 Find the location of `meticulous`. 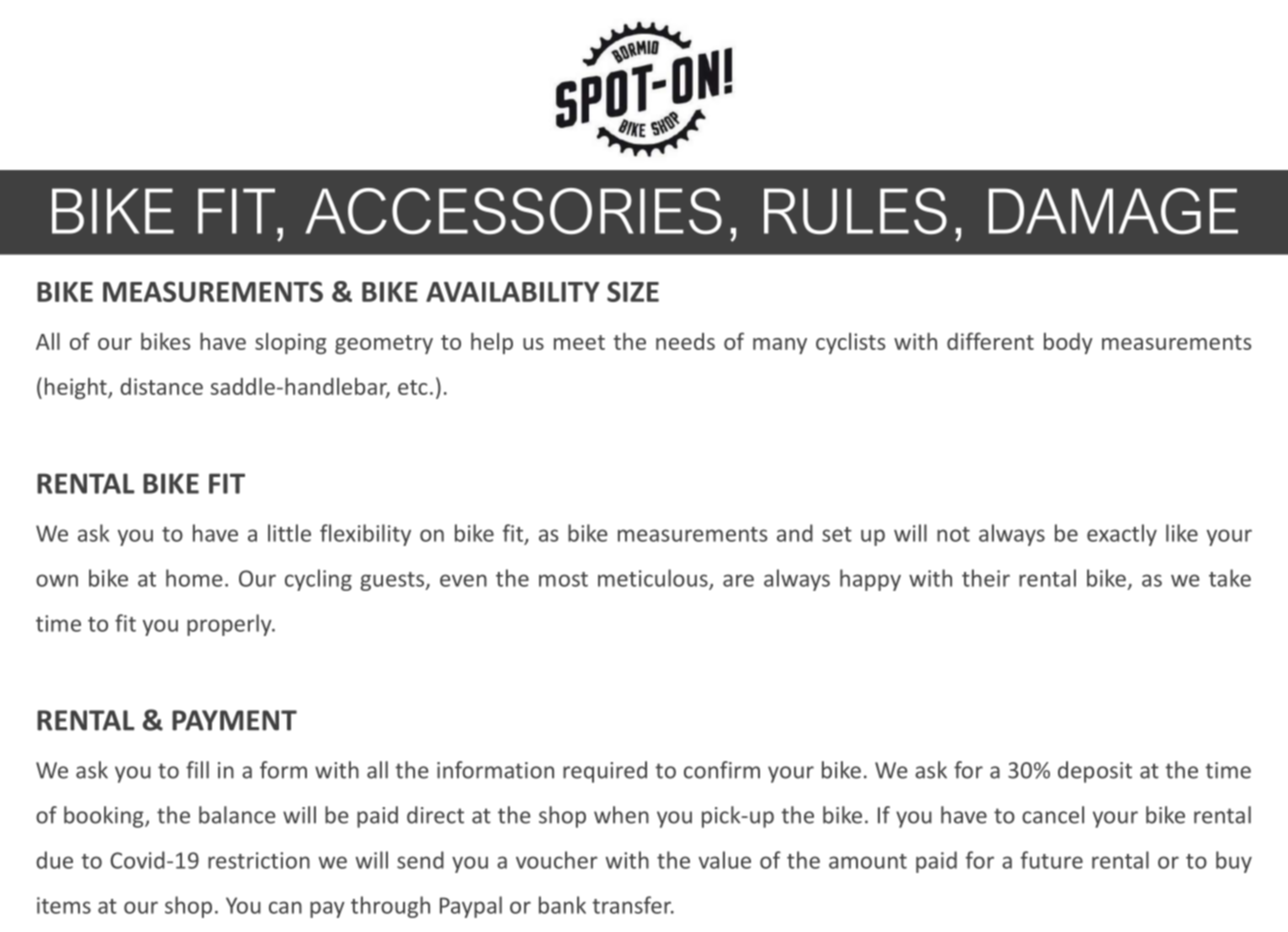

meticulous is located at coordinates (654, 579).
